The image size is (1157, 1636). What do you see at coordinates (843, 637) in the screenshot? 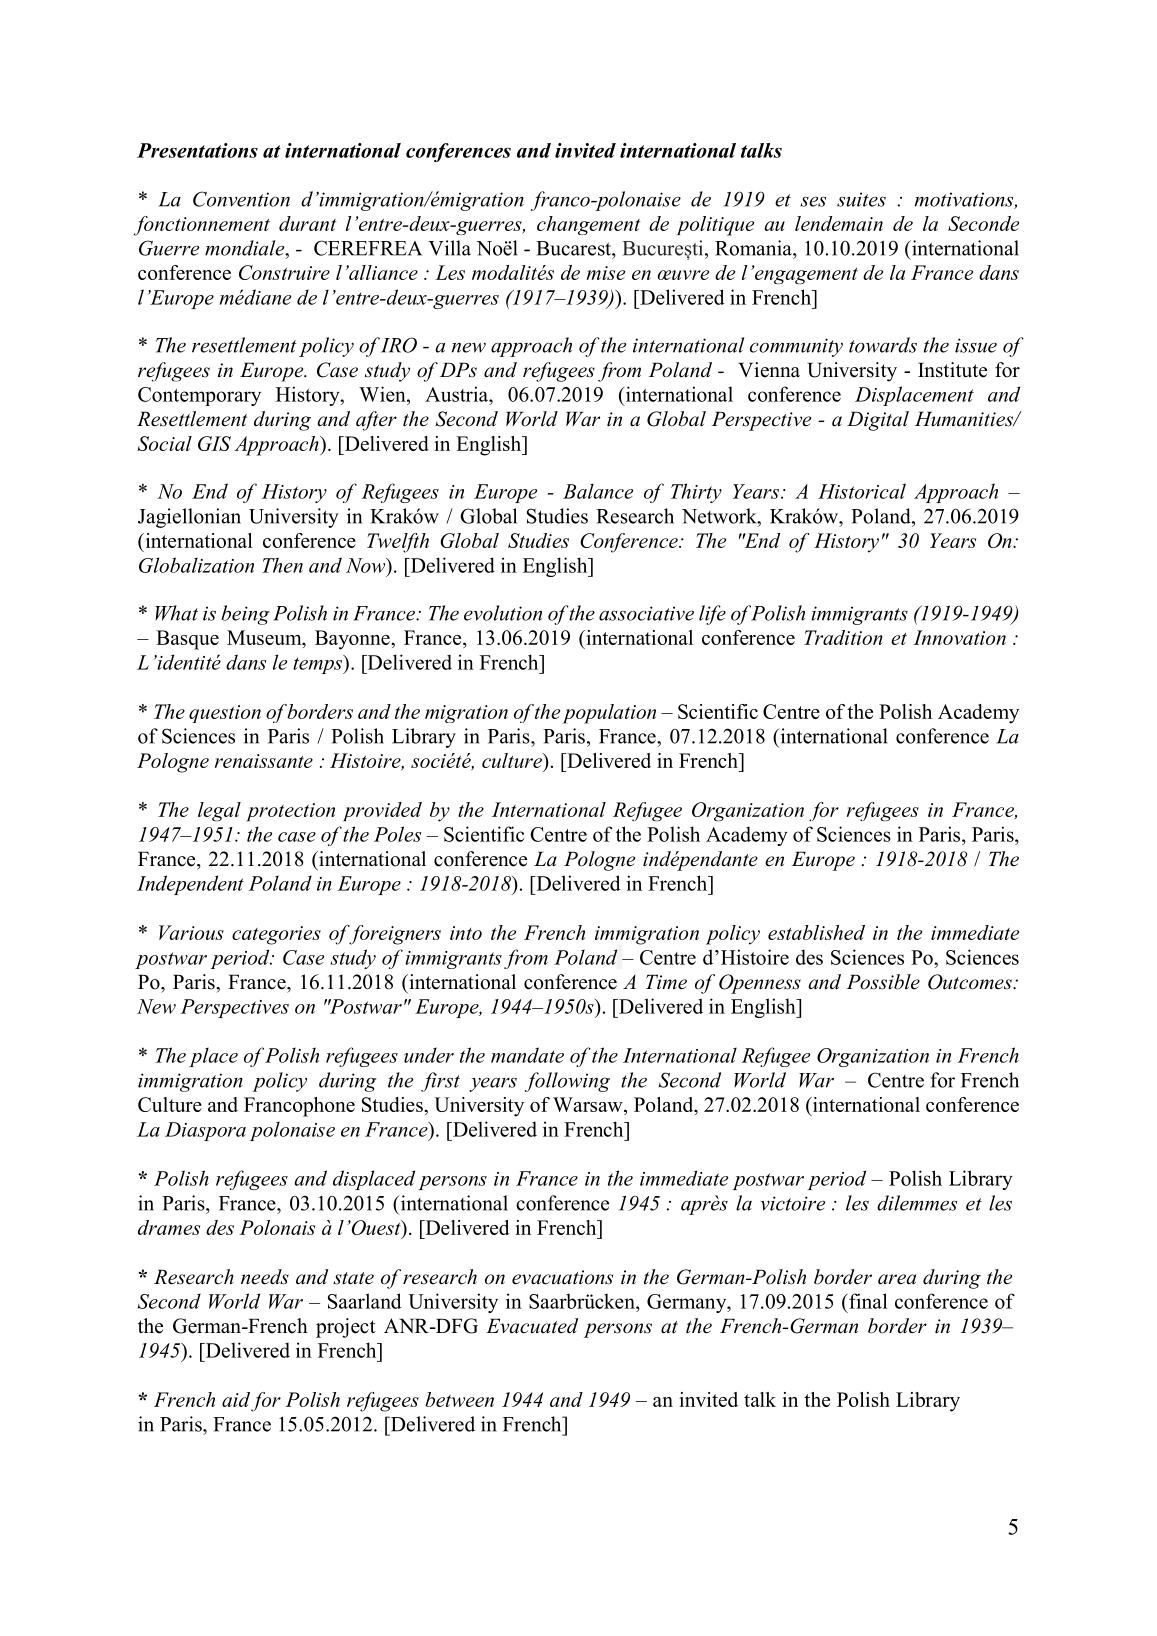
I see `Tradition` at bounding box center [843, 637].
